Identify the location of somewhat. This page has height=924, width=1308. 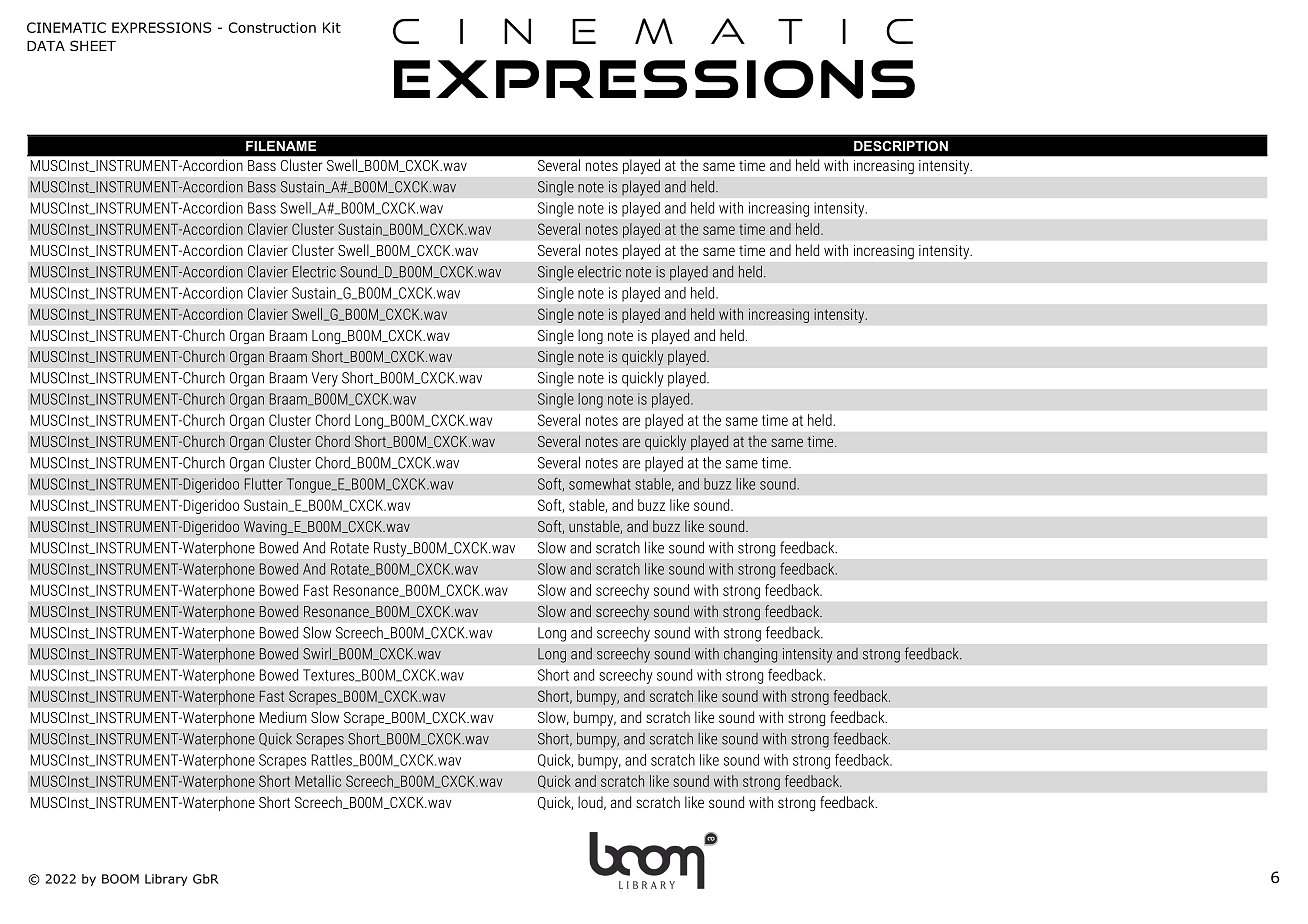
(600, 484).
